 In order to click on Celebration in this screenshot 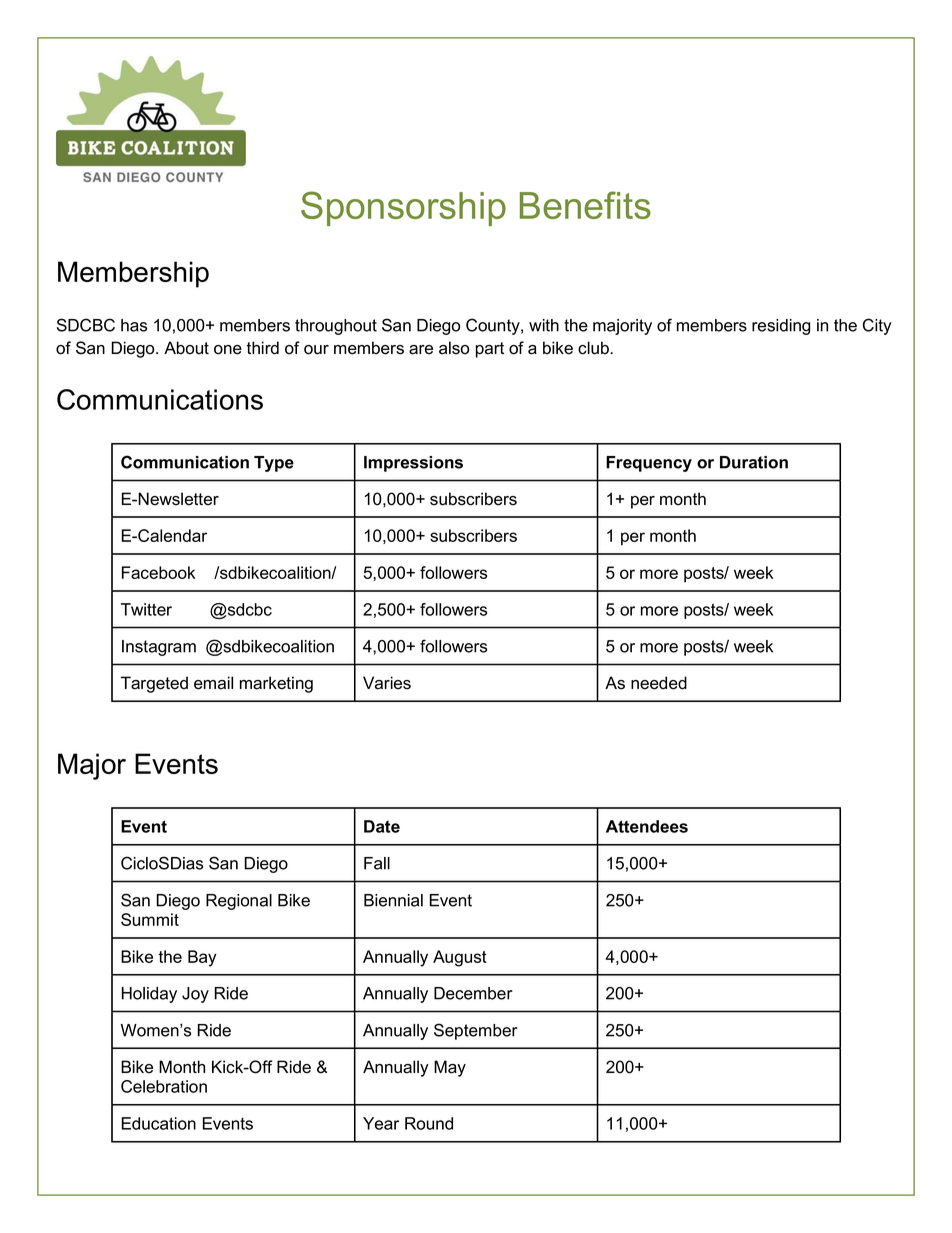, I will do `click(164, 1086)`.
